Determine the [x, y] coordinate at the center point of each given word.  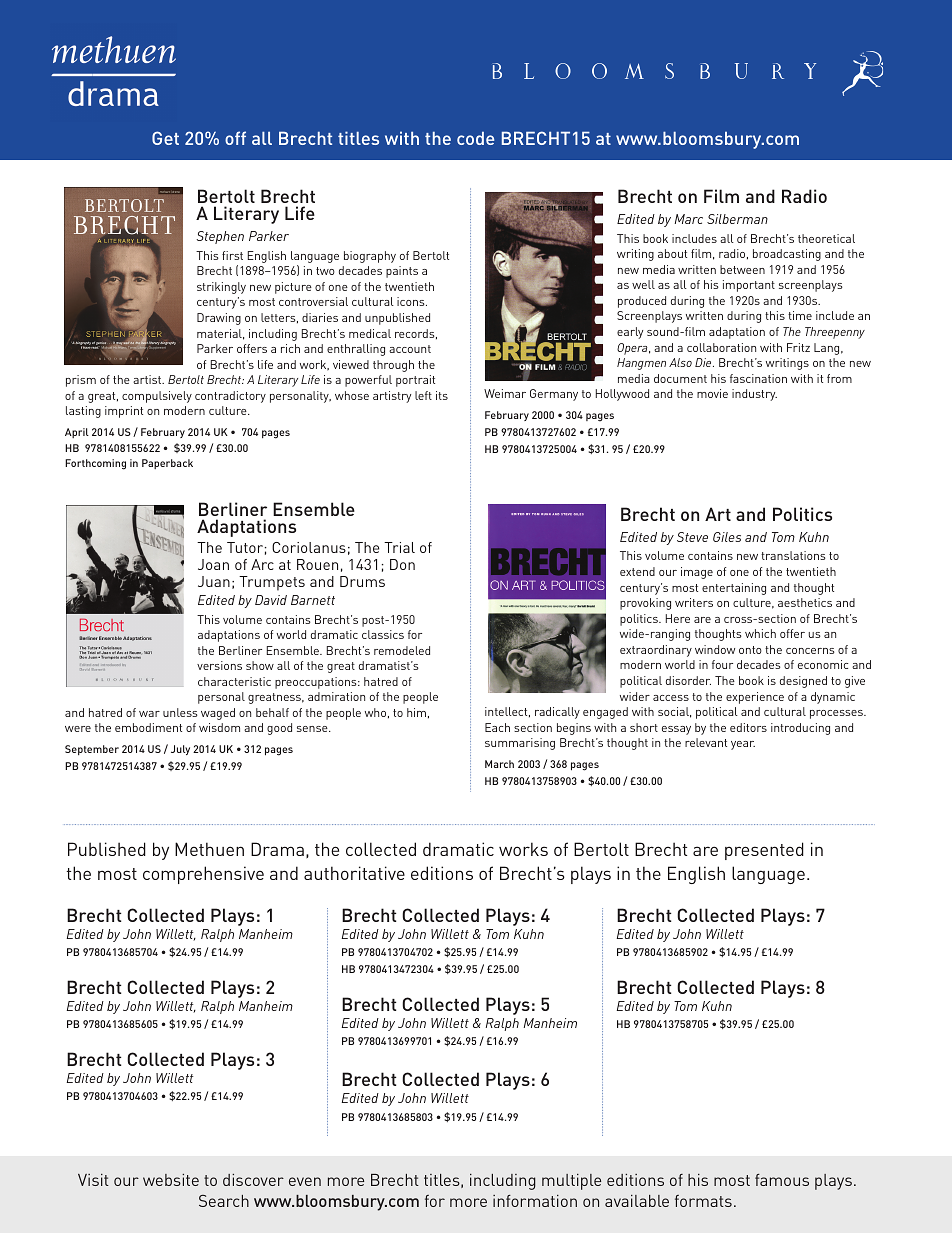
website [171, 1180]
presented [764, 851]
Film [721, 196]
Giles [727, 537]
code [475, 138]
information [535, 1201]
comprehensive [203, 875]
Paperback [167, 464]
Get [165, 138]
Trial [399, 547]
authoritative [354, 873]
